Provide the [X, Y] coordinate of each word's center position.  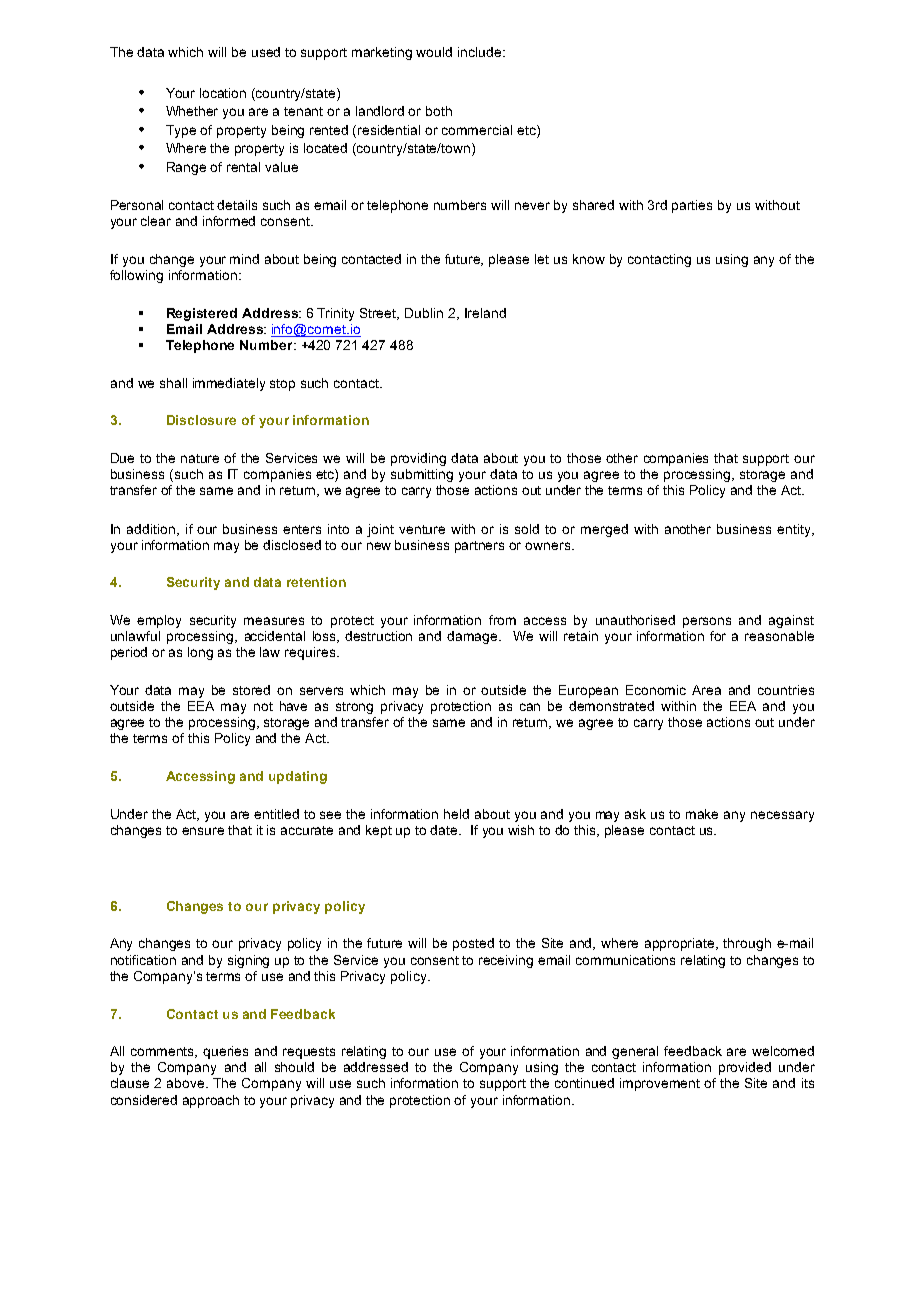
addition [152, 530]
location [223, 93]
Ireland [485, 313]
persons [707, 622]
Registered [202, 314]
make [702, 814]
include [481, 52]
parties [692, 206]
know [589, 259]
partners [479, 547]
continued [584, 1083]
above [187, 1083]
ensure [203, 831]
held [456, 814]
